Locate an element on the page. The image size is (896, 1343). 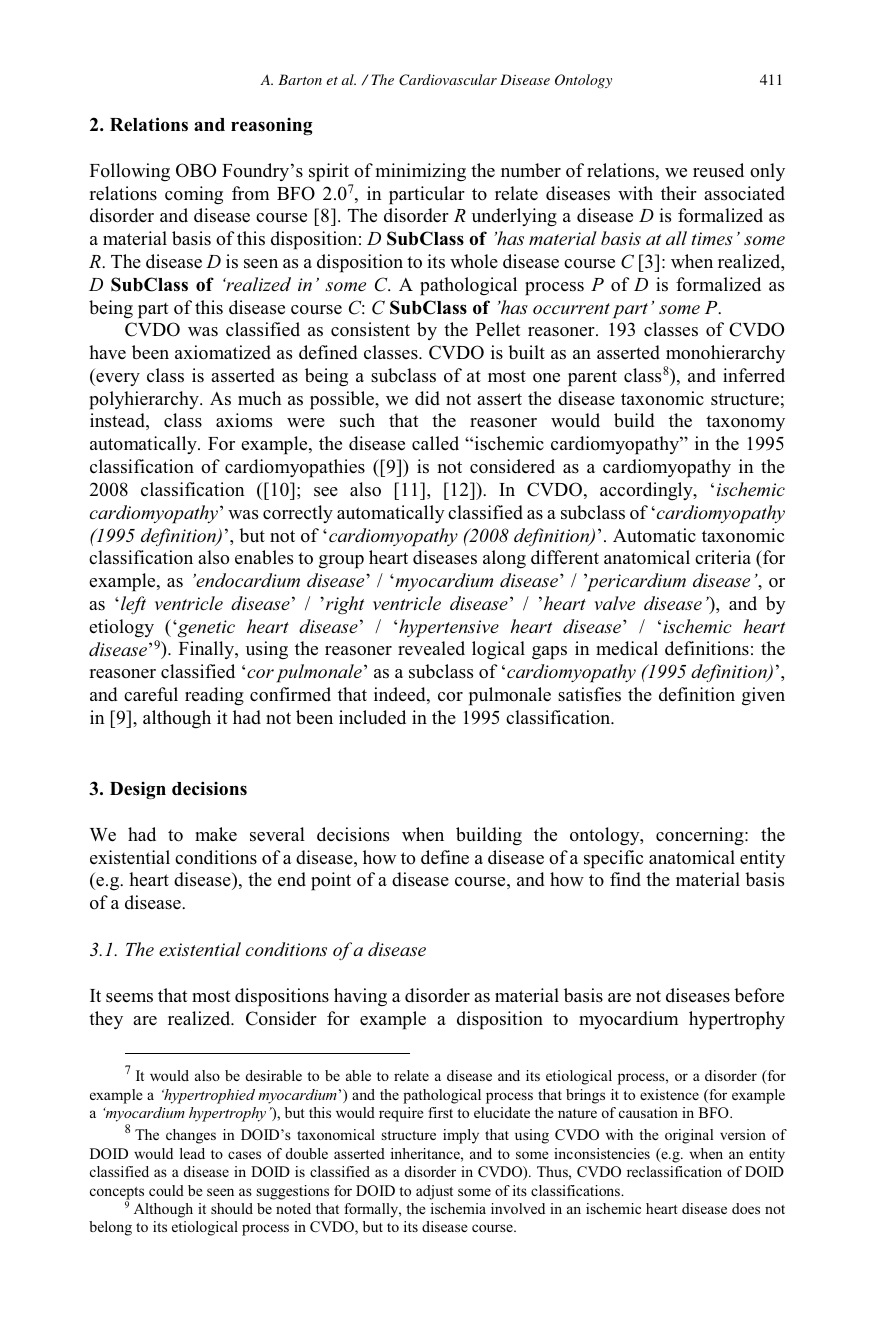
Cardiovascular is located at coordinates (448, 80).
